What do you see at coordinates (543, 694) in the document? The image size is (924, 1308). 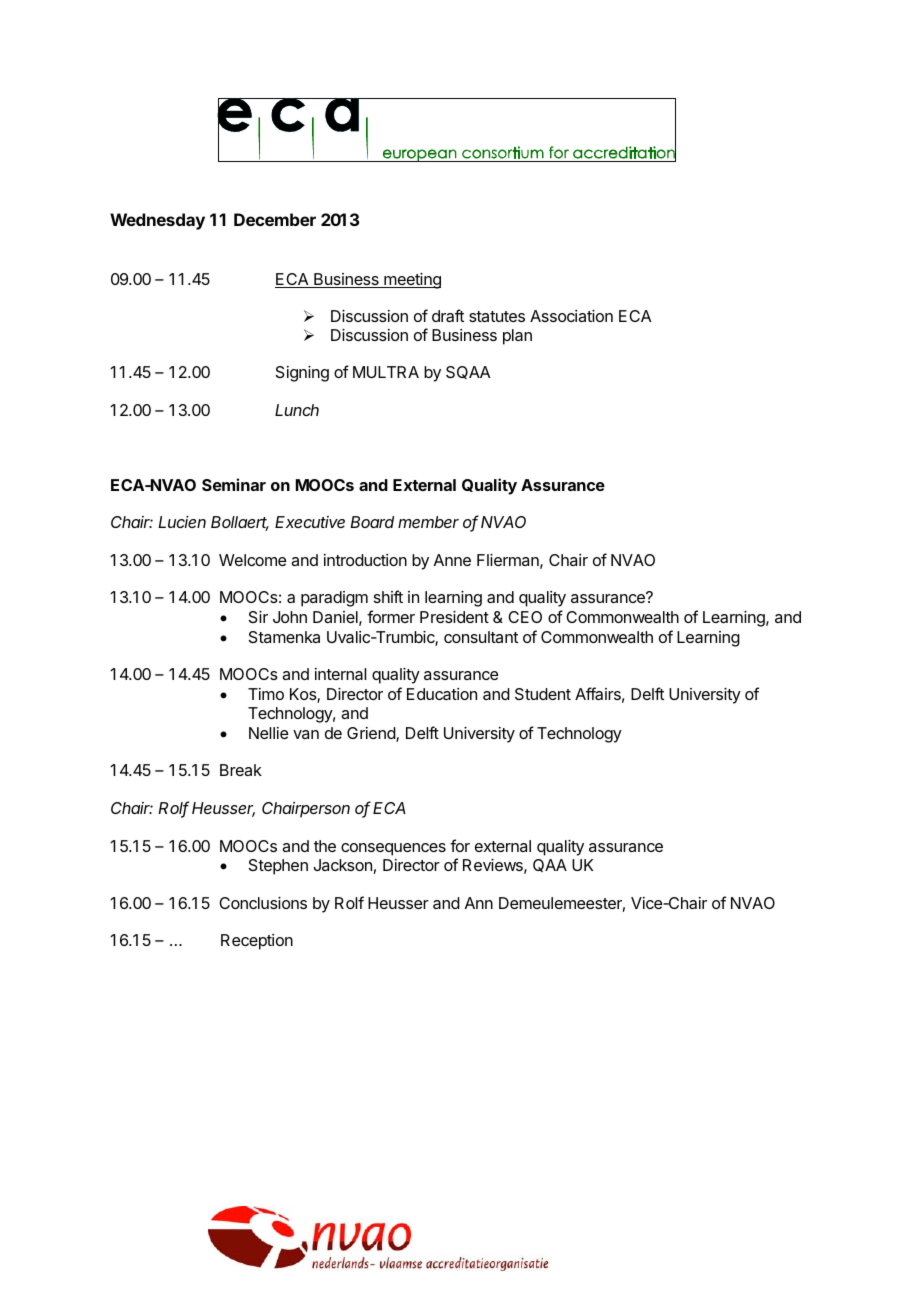 I see `Student` at bounding box center [543, 694].
